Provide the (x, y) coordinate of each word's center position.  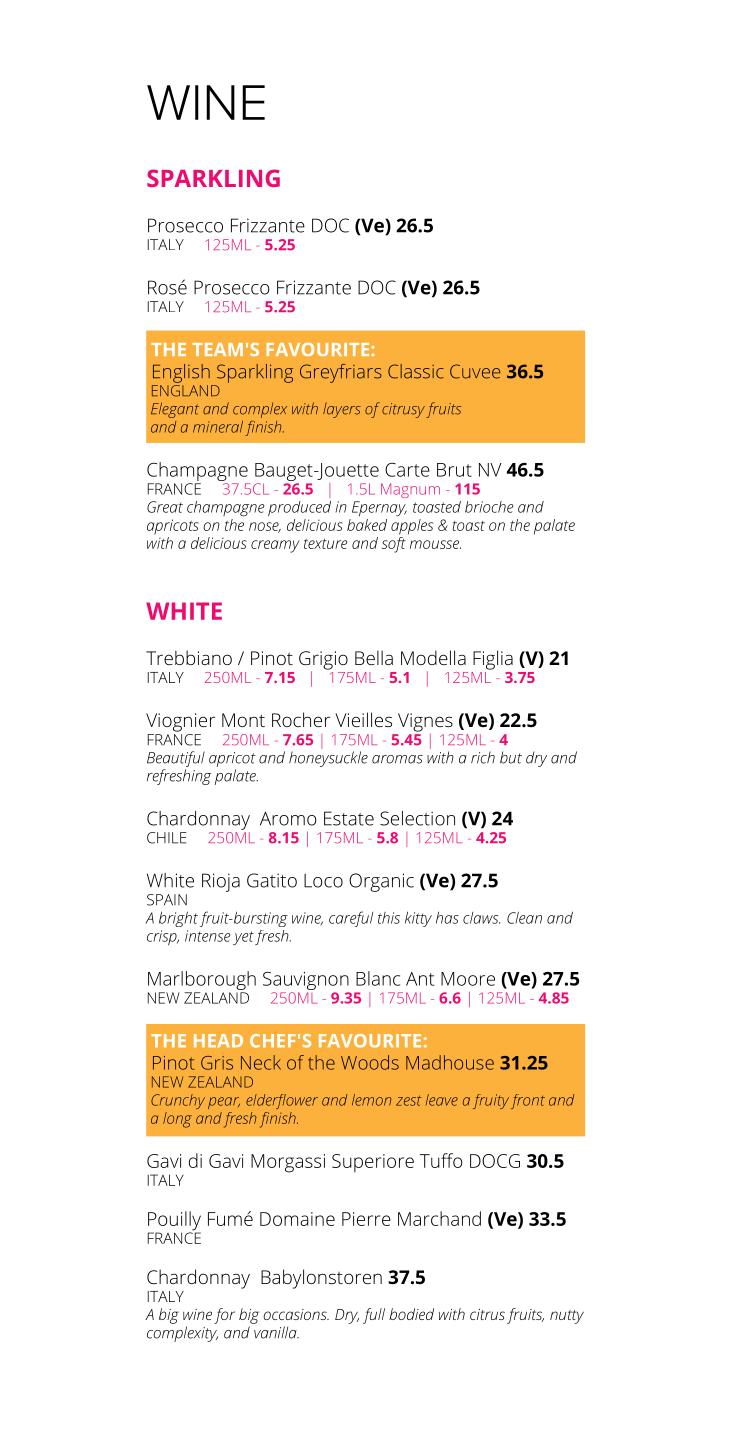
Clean (524, 917)
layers (342, 410)
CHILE (167, 838)
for (224, 1316)
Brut (454, 470)
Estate (349, 818)
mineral (218, 427)
